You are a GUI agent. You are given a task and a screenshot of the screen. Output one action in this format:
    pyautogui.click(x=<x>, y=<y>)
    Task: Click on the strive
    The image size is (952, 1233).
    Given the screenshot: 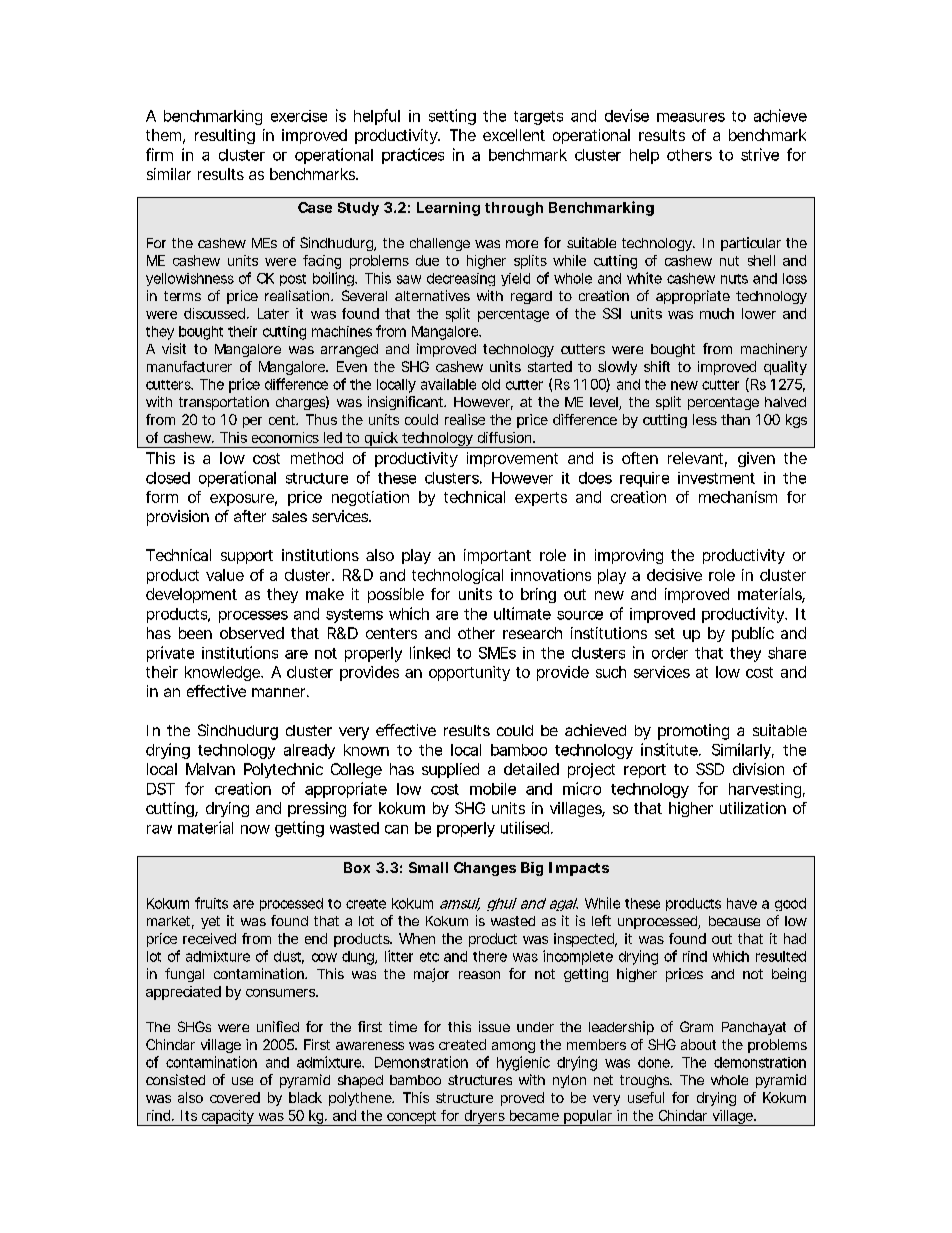 What is the action you would take?
    pyautogui.click(x=760, y=154)
